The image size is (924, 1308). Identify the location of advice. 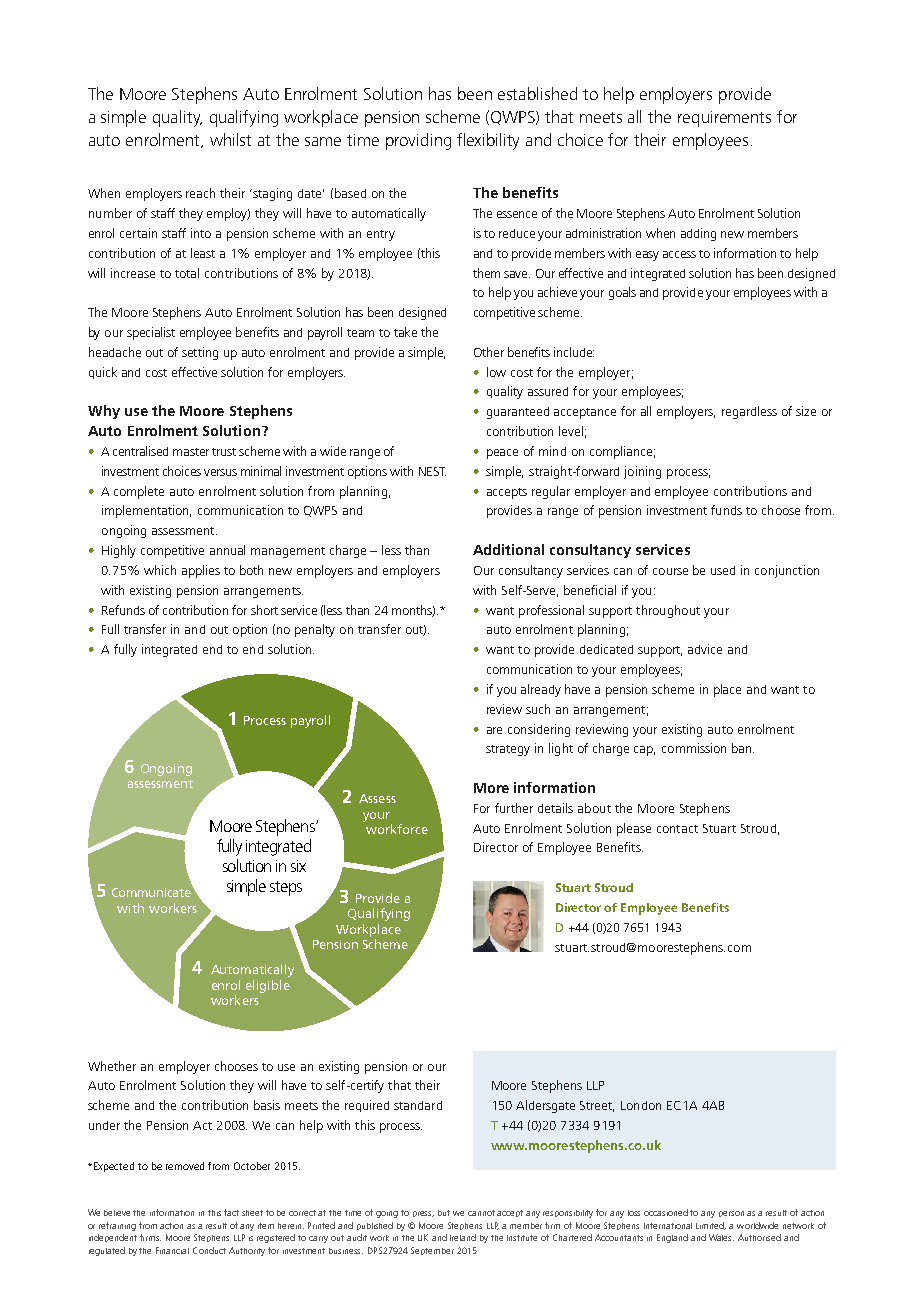
(705, 649).
